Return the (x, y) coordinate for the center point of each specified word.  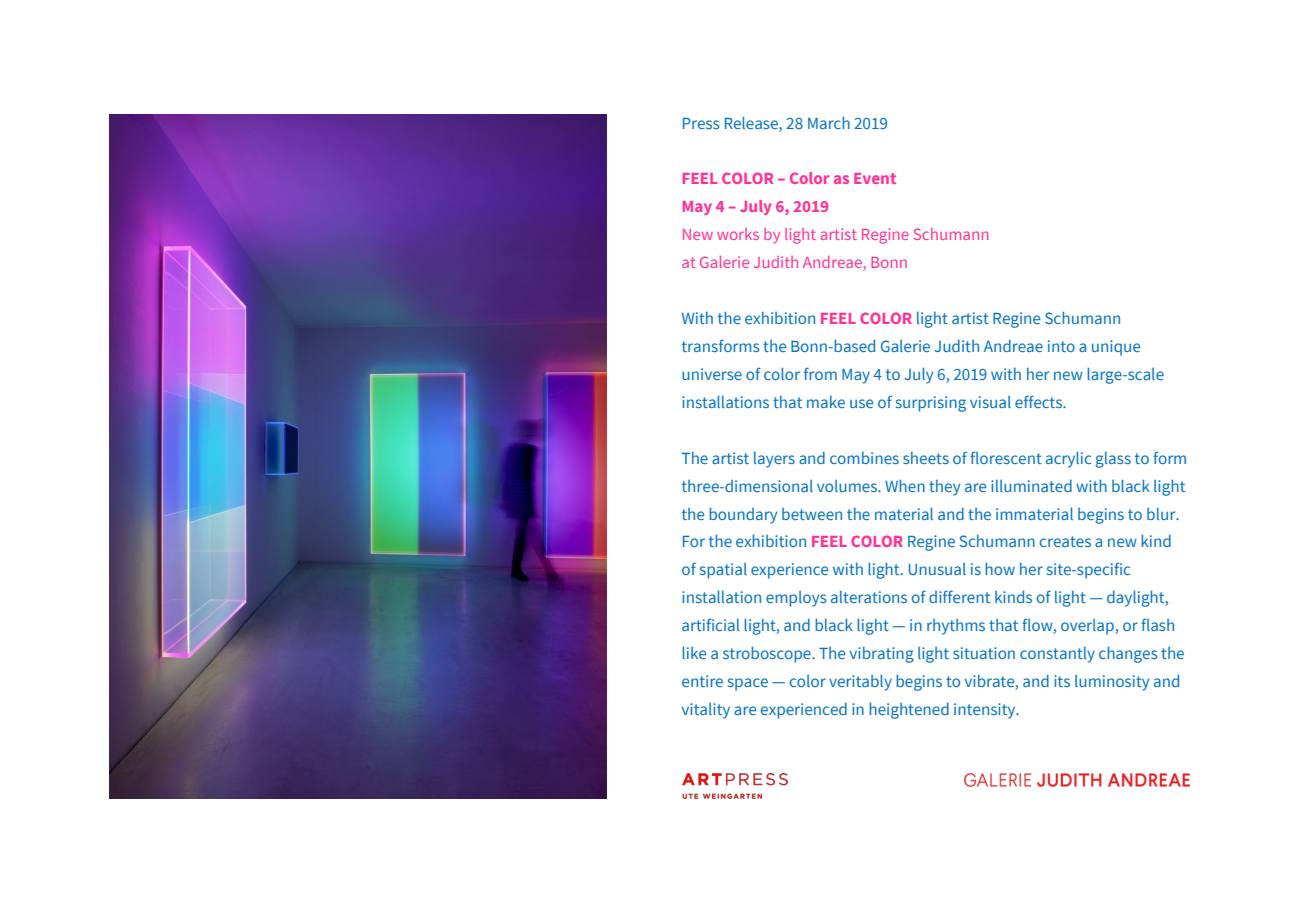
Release (752, 122)
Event (875, 178)
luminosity (1112, 683)
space (748, 684)
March (829, 122)
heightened (909, 710)
